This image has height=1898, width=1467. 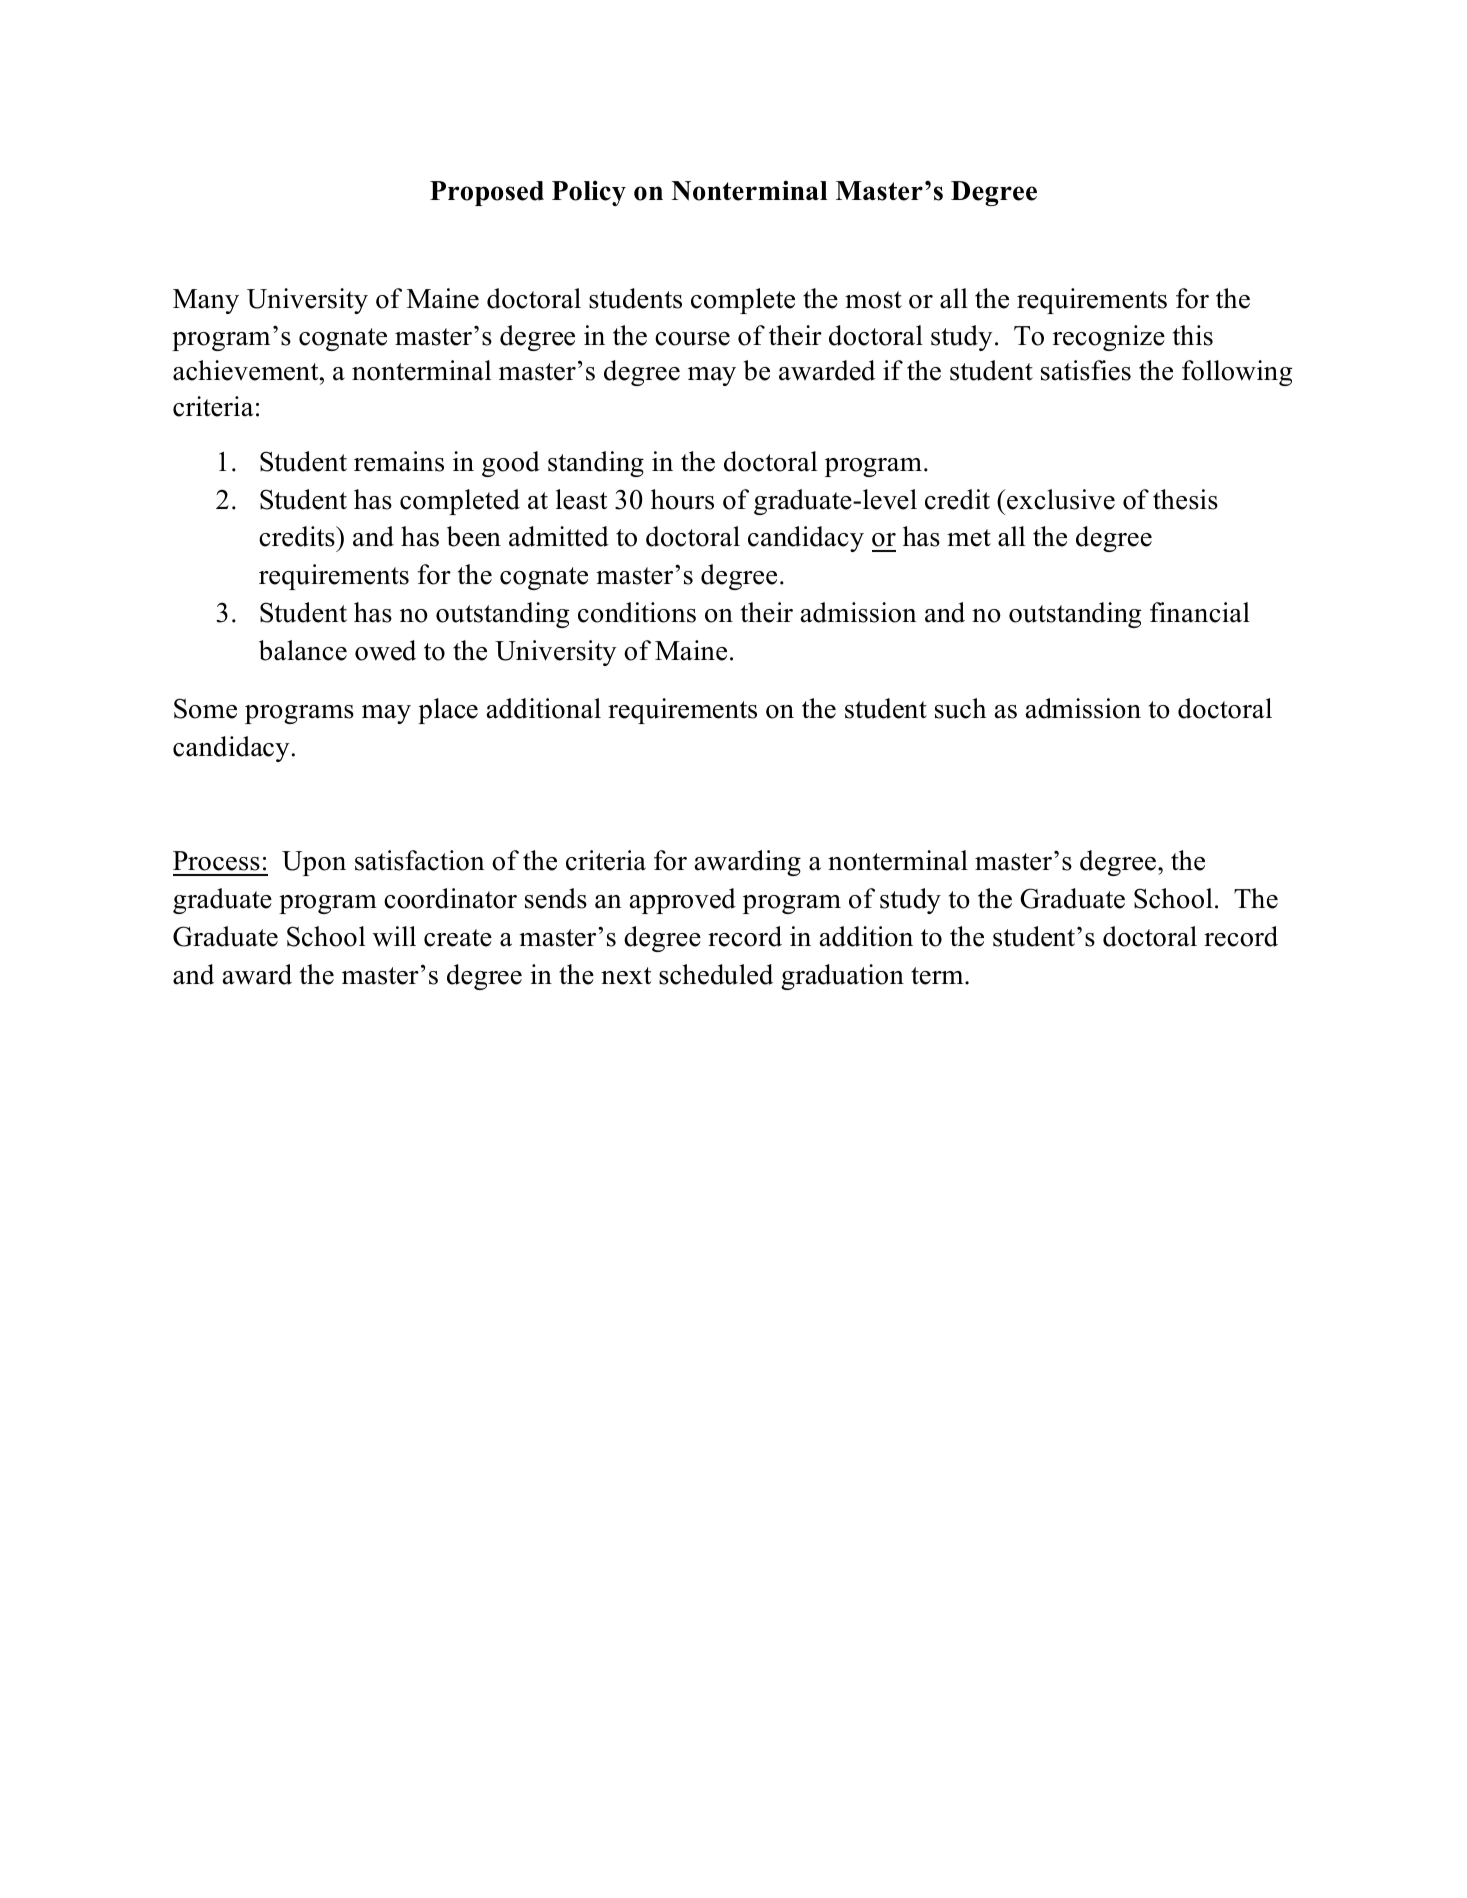 I want to click on achievement, so click(x=247, y=370).
